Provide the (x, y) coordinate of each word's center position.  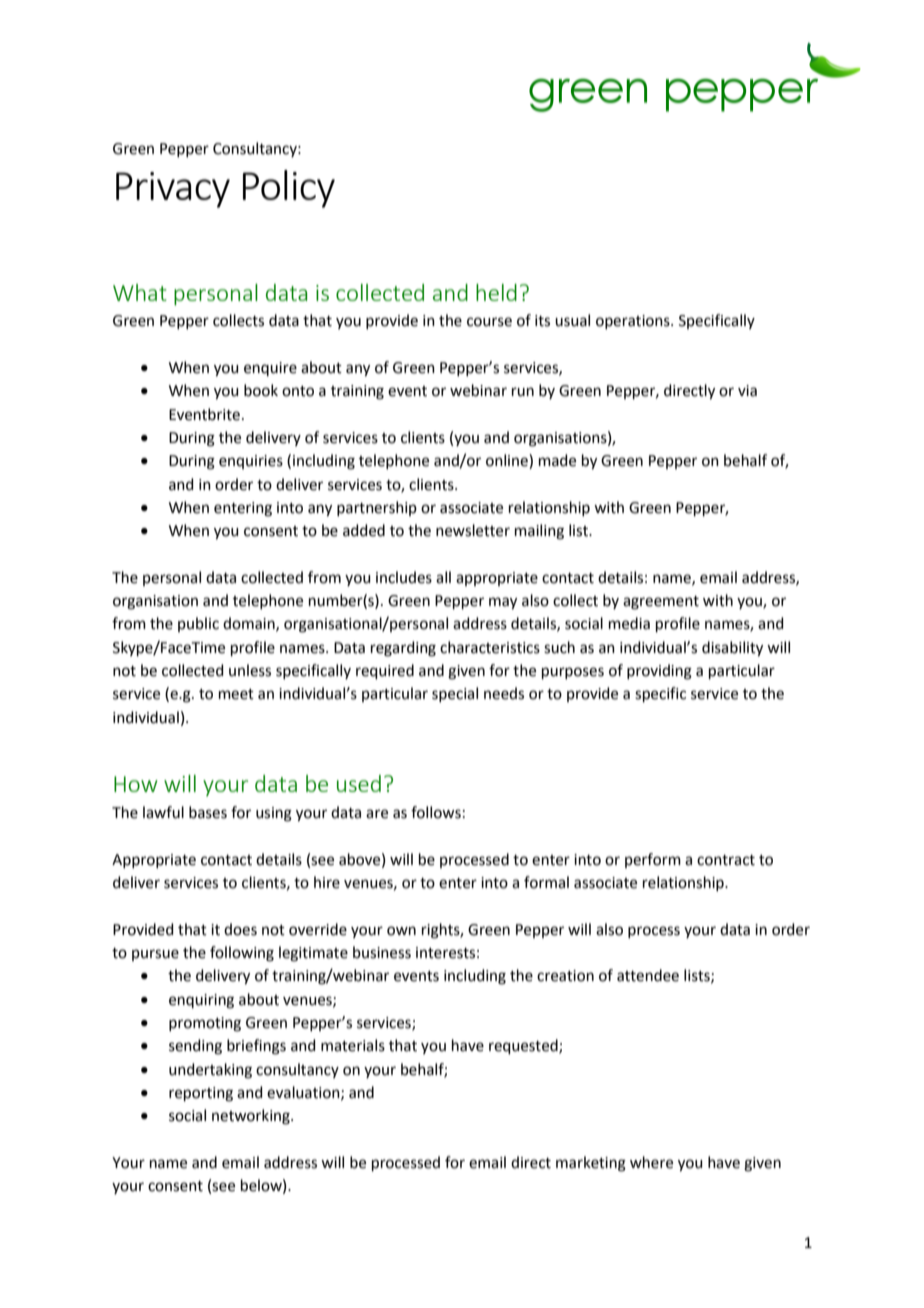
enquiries (251, 462)
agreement (661, 603)
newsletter (473, 530)
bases (208, 812)
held (496, 292)
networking (252, 1117)
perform (653, 860)
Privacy (173, 190)
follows (436, 812)
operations (634, 322)
